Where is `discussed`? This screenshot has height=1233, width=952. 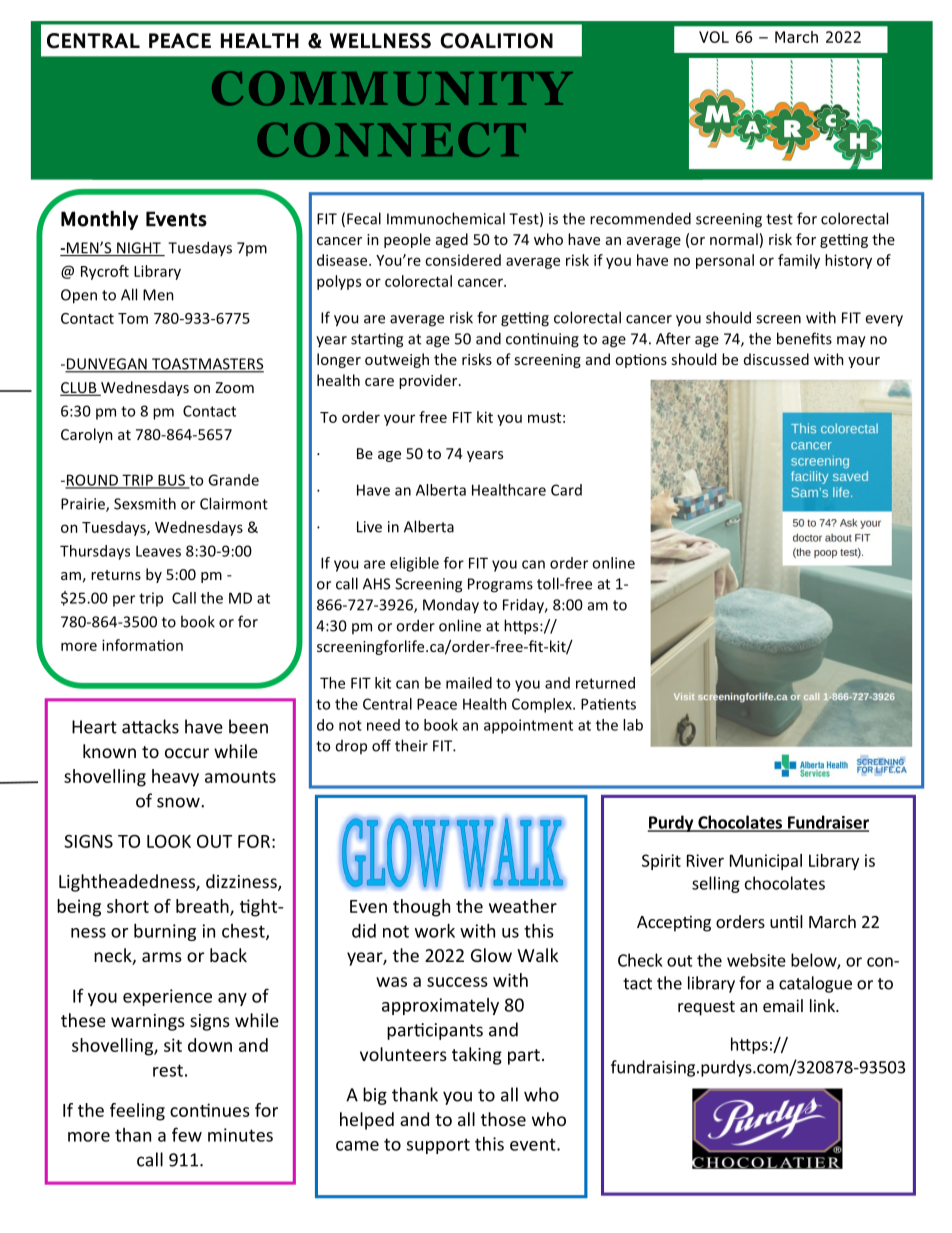 discussed is located at coordinates (776, 359).
